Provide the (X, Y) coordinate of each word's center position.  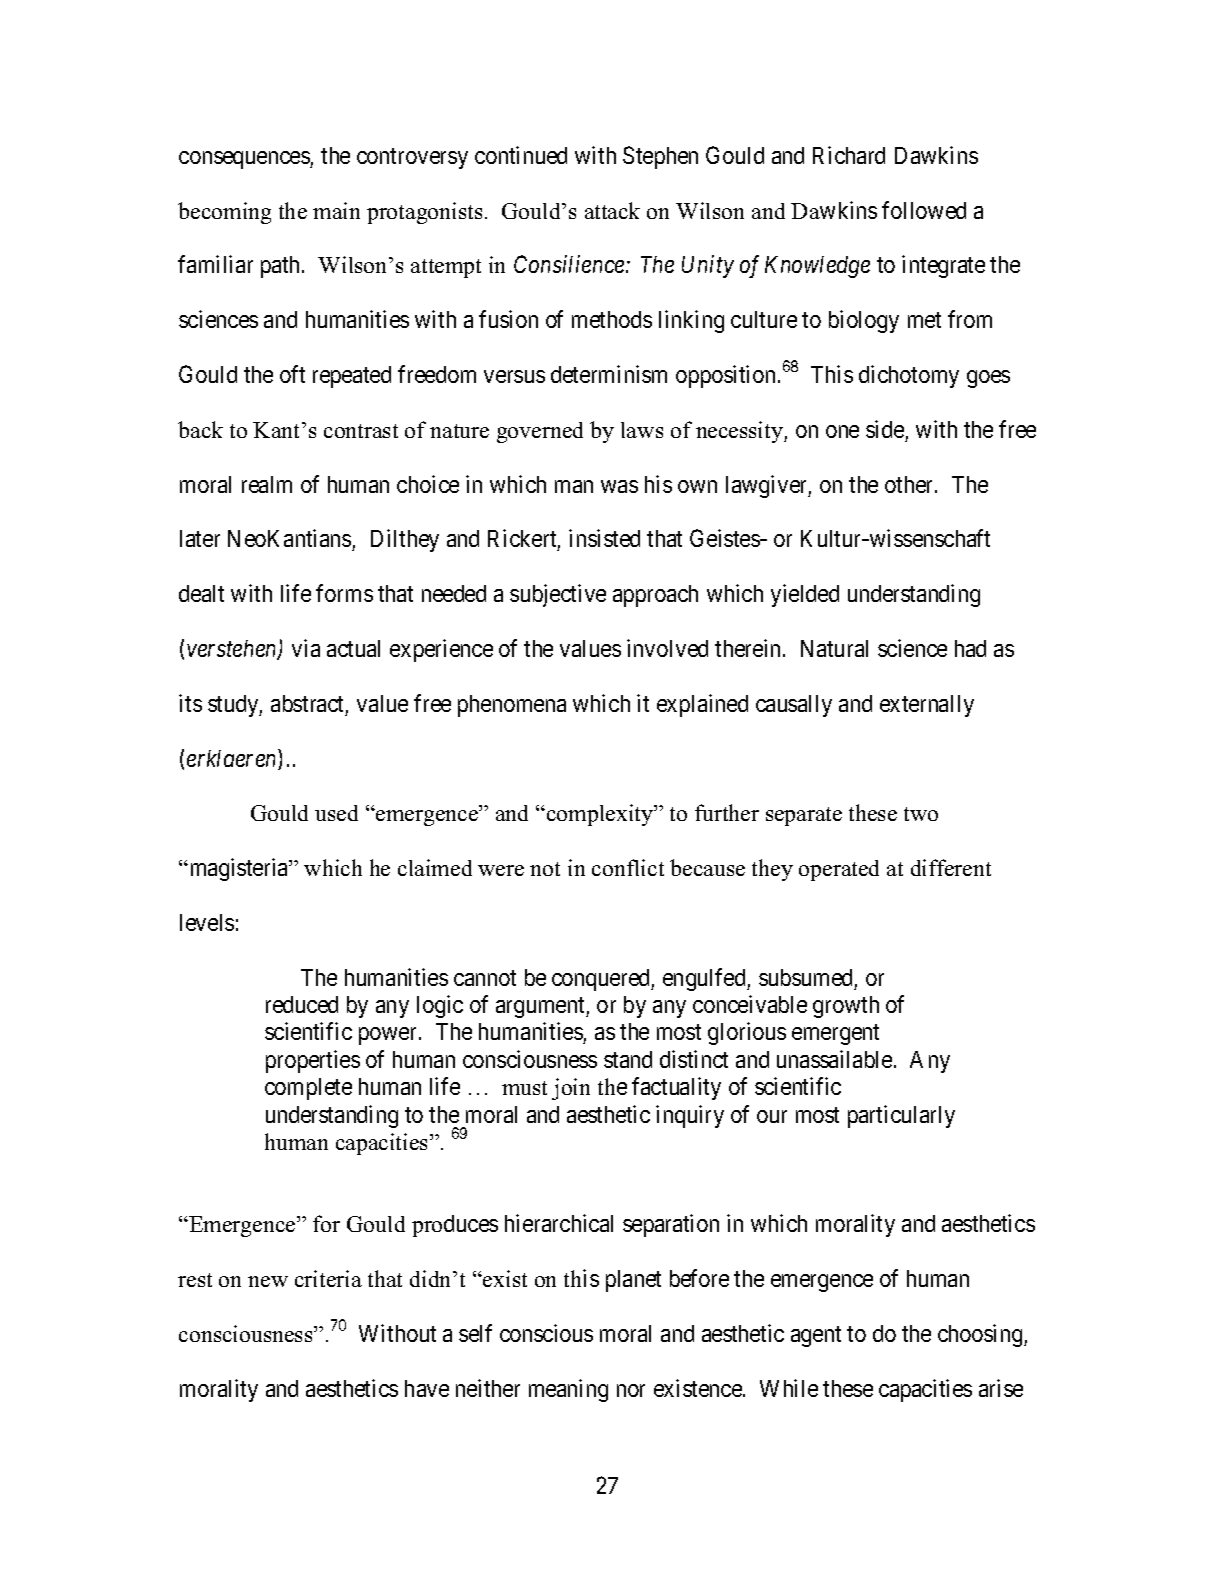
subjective (558, 595)
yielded (805, 595)
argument (541, 1007)
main (336, 210)
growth (846, 1007)
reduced (302, 1004)
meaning (568, 1390)
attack (612, 210)
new (268, 1281)
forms (344, 593)
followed (924, 210)
